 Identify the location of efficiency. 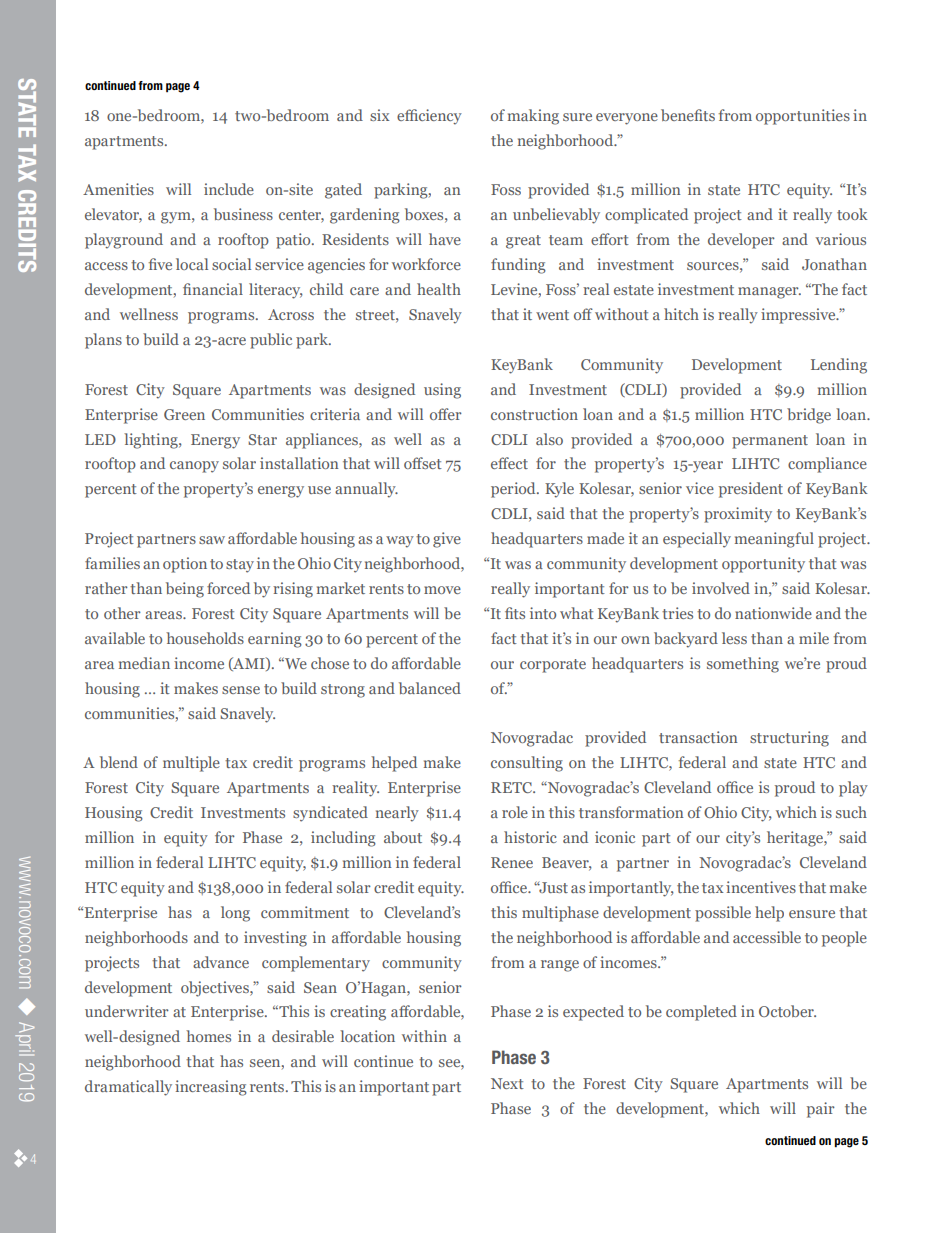
(429, 117).
